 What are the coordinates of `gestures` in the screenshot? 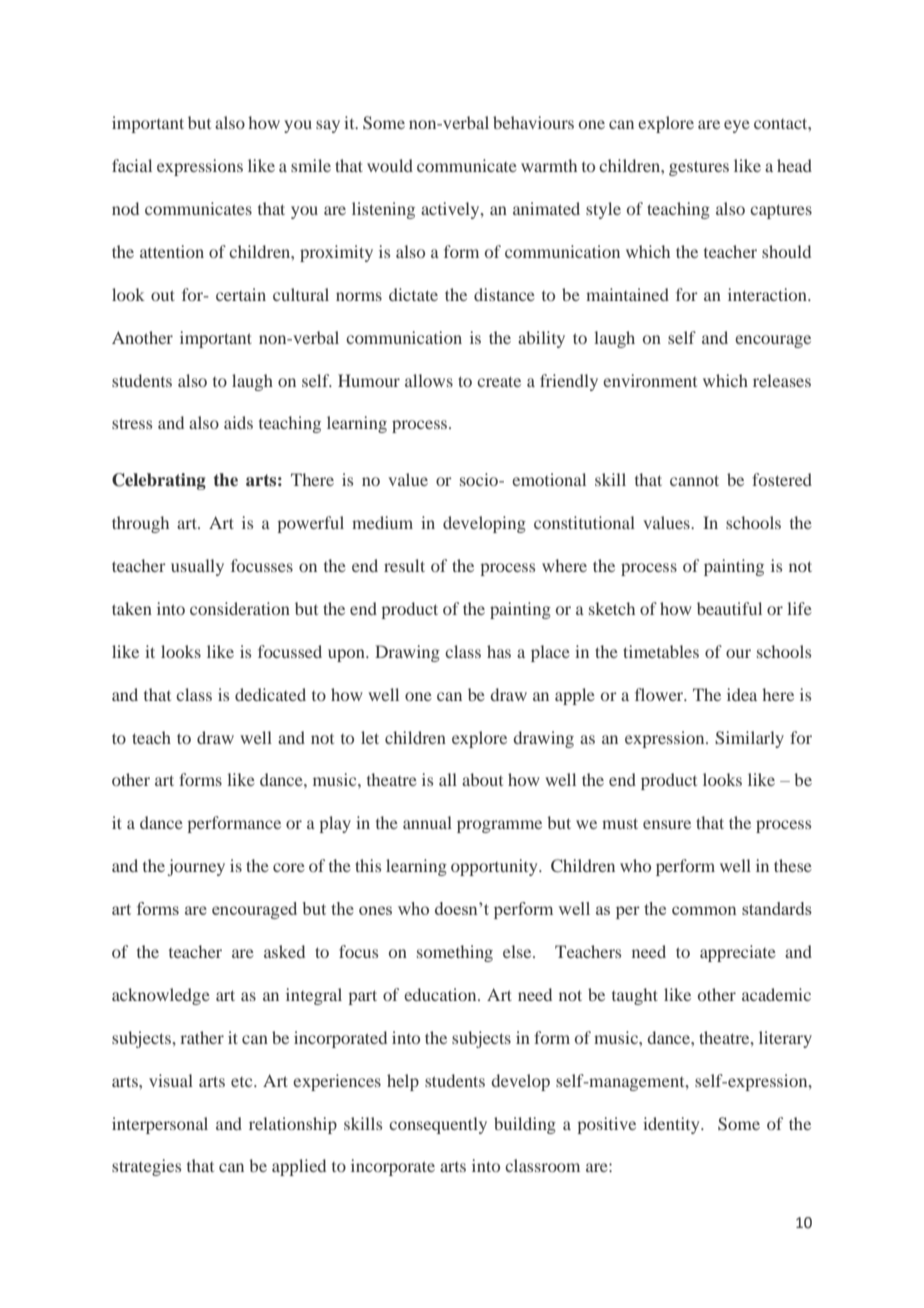 It's located at (699, 168).
